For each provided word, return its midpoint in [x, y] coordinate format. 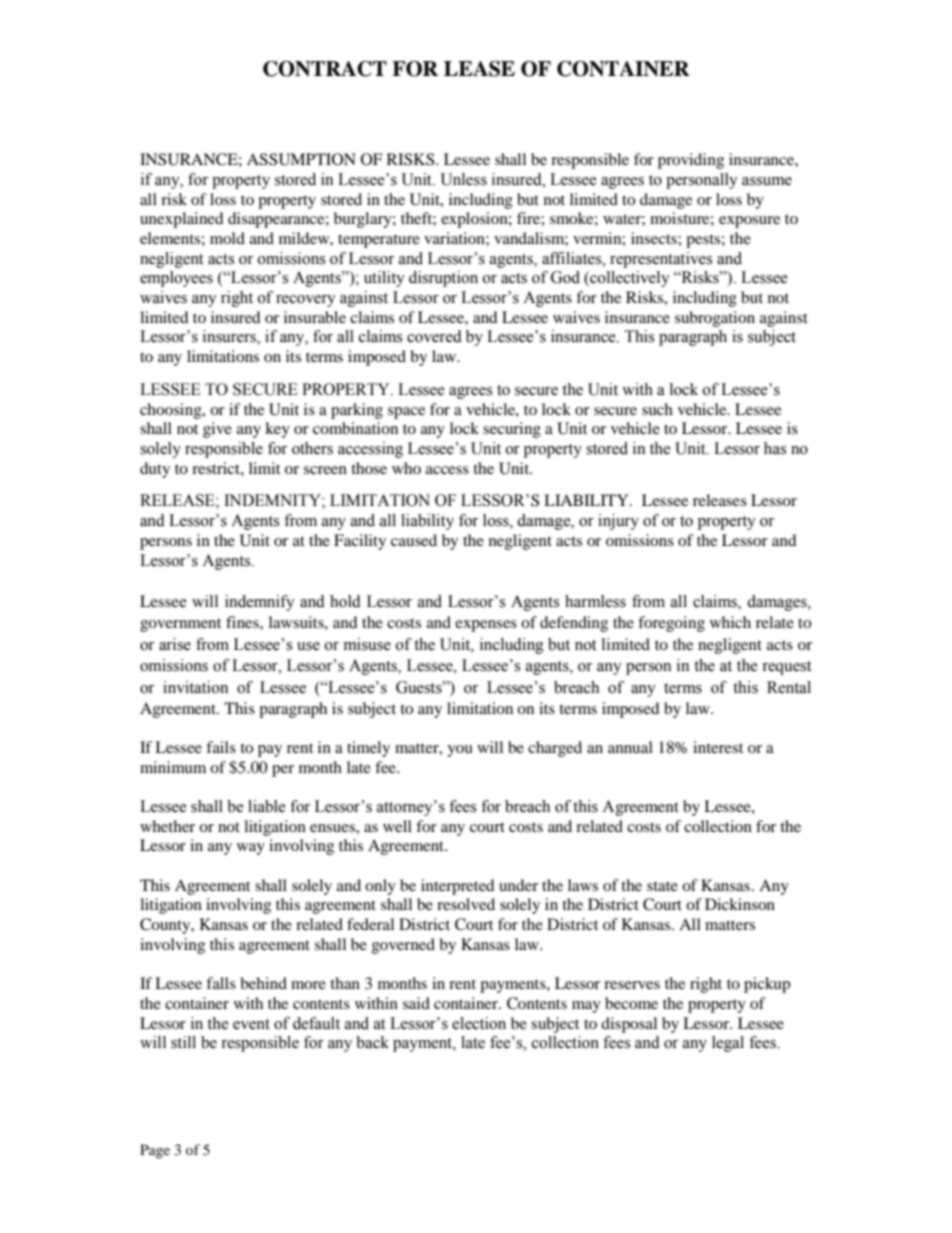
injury [618, 522]
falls [221, 983]
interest [718, 747]
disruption [443, 279]
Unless [464, 179]
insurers [230, 337]
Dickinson [740, 904]
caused [414, 540]
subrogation [715, 319]
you [460, 751]
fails [221, 747]
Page [155, 1151]
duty [155, 470]
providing [691, 161]
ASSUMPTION [301, 159]
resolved [466, 904]
